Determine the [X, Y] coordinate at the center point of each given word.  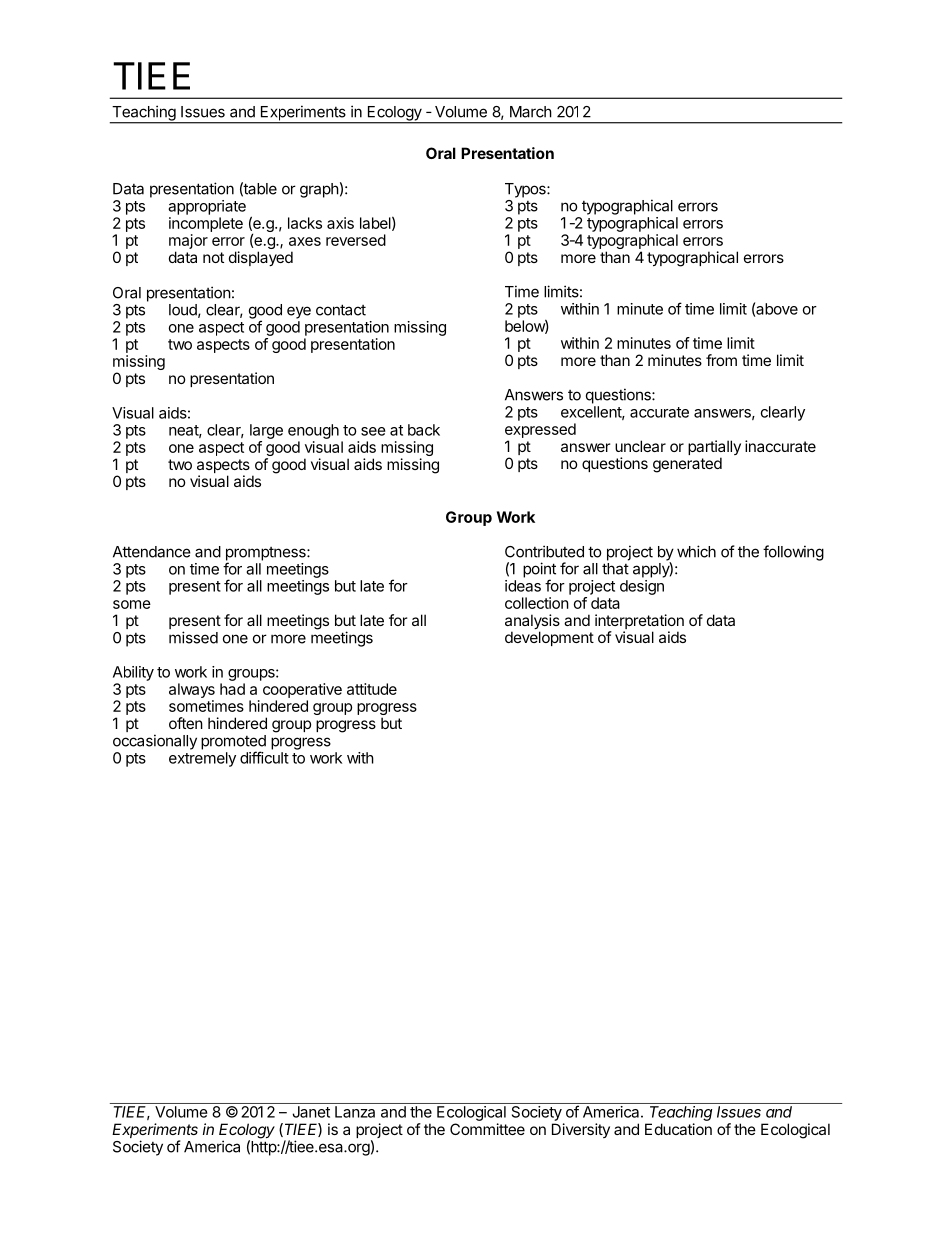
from [721, 360]
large [266, 431]
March [531, 112]
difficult [264, 757]
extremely [202, 759]
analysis [532, 623]
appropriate [207, 207]
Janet [311, 1112]
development [549, 638]
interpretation [639, 623]
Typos [526, 190]
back [424, 430]
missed [193, 637]
